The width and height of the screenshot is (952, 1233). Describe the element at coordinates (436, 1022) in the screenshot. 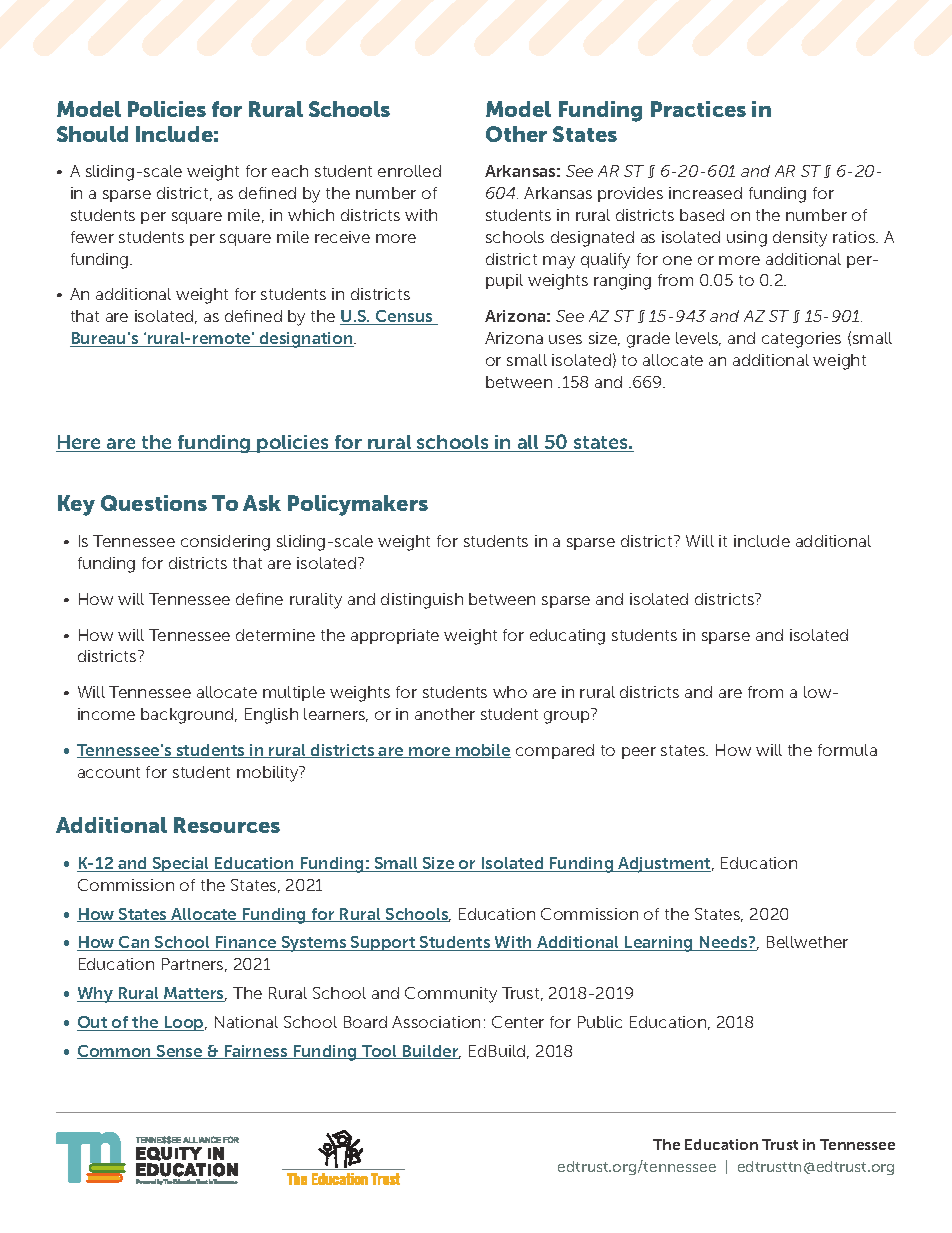

I see `Association` at that location.
